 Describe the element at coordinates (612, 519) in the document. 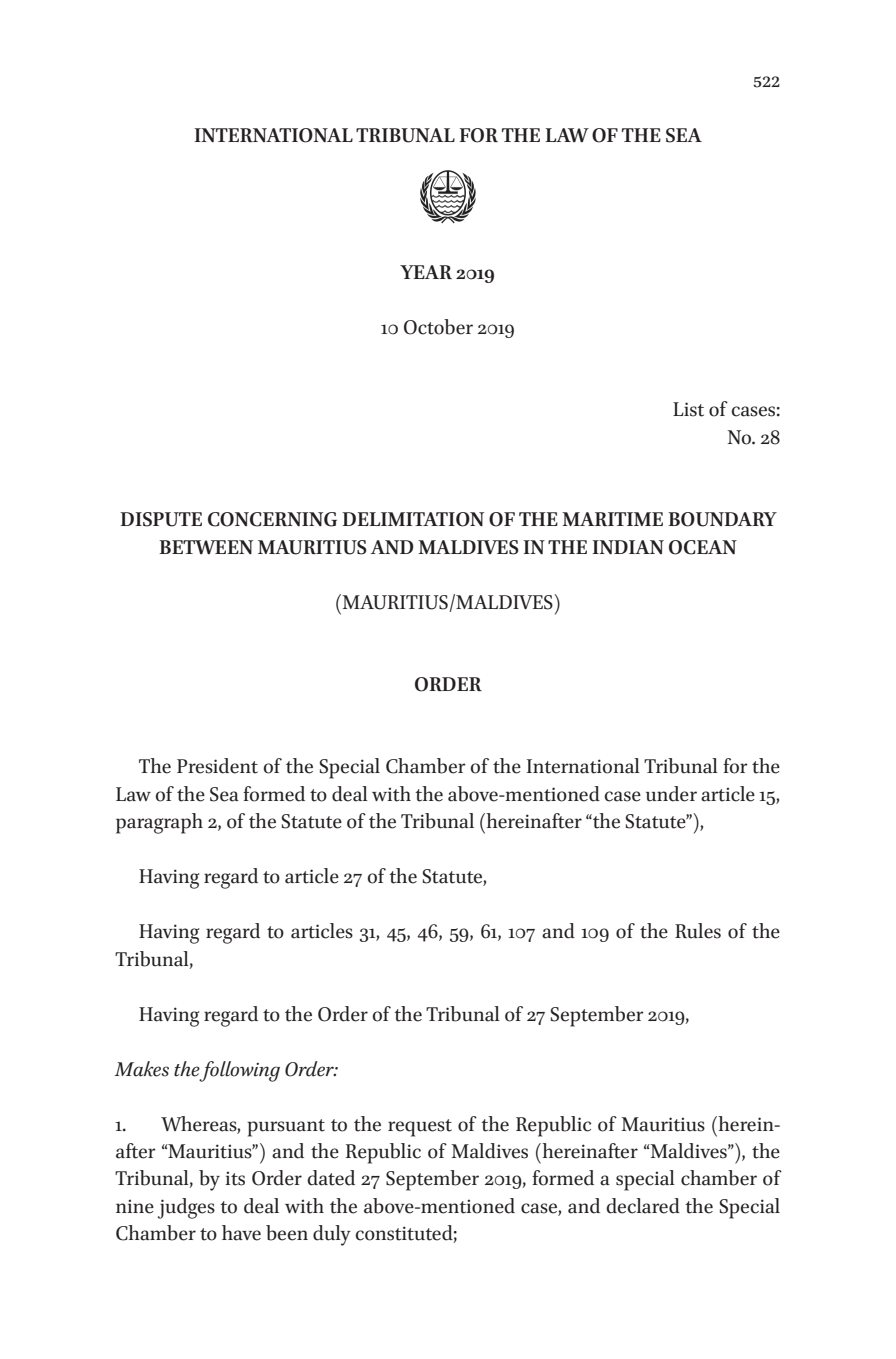

I see `MARITIME` at that location.
